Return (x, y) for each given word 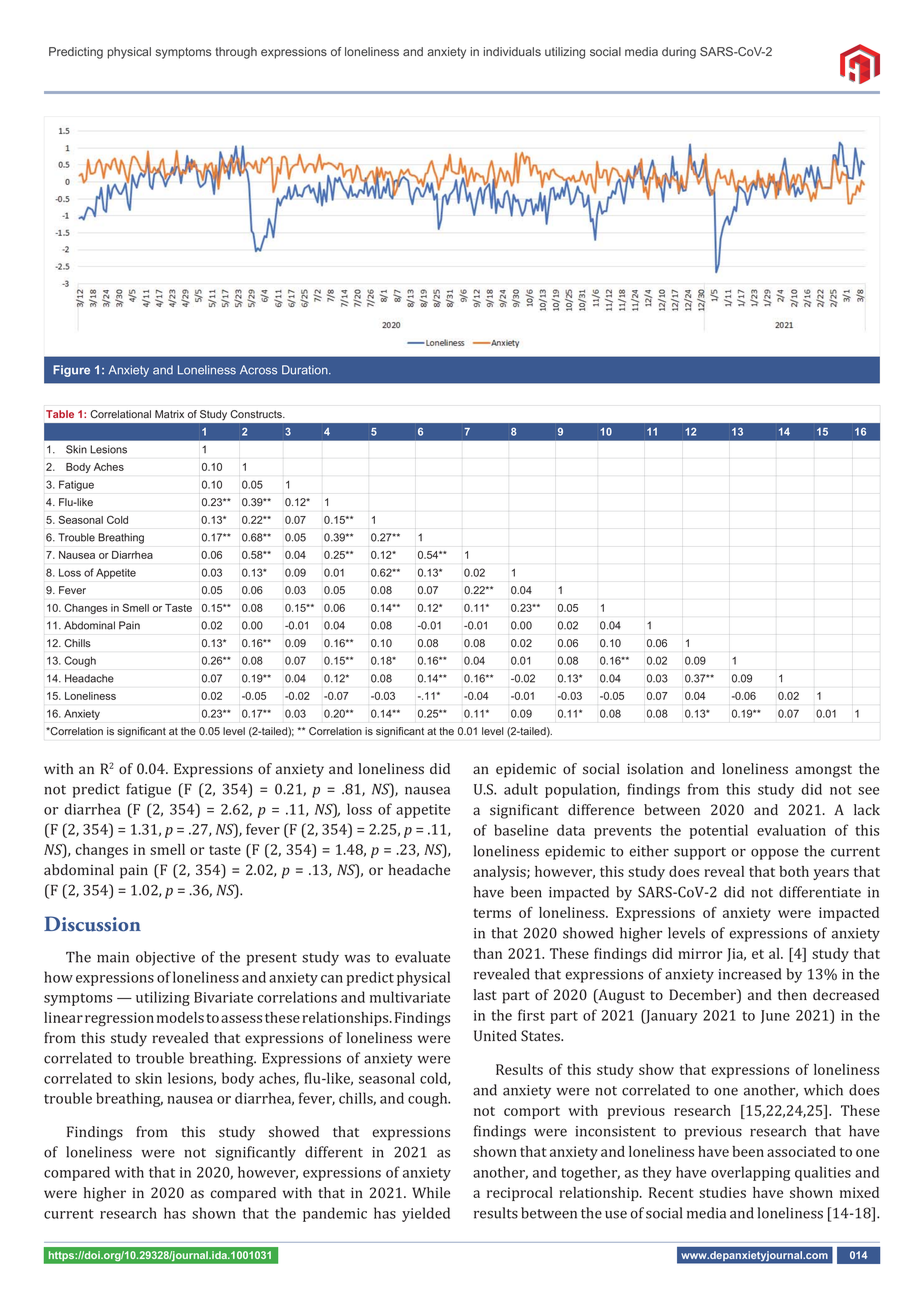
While (431, 1192)
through (236, 53)
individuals (512, 51)
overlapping (750, 1173)
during (679, 53)
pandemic (335, 1214)
